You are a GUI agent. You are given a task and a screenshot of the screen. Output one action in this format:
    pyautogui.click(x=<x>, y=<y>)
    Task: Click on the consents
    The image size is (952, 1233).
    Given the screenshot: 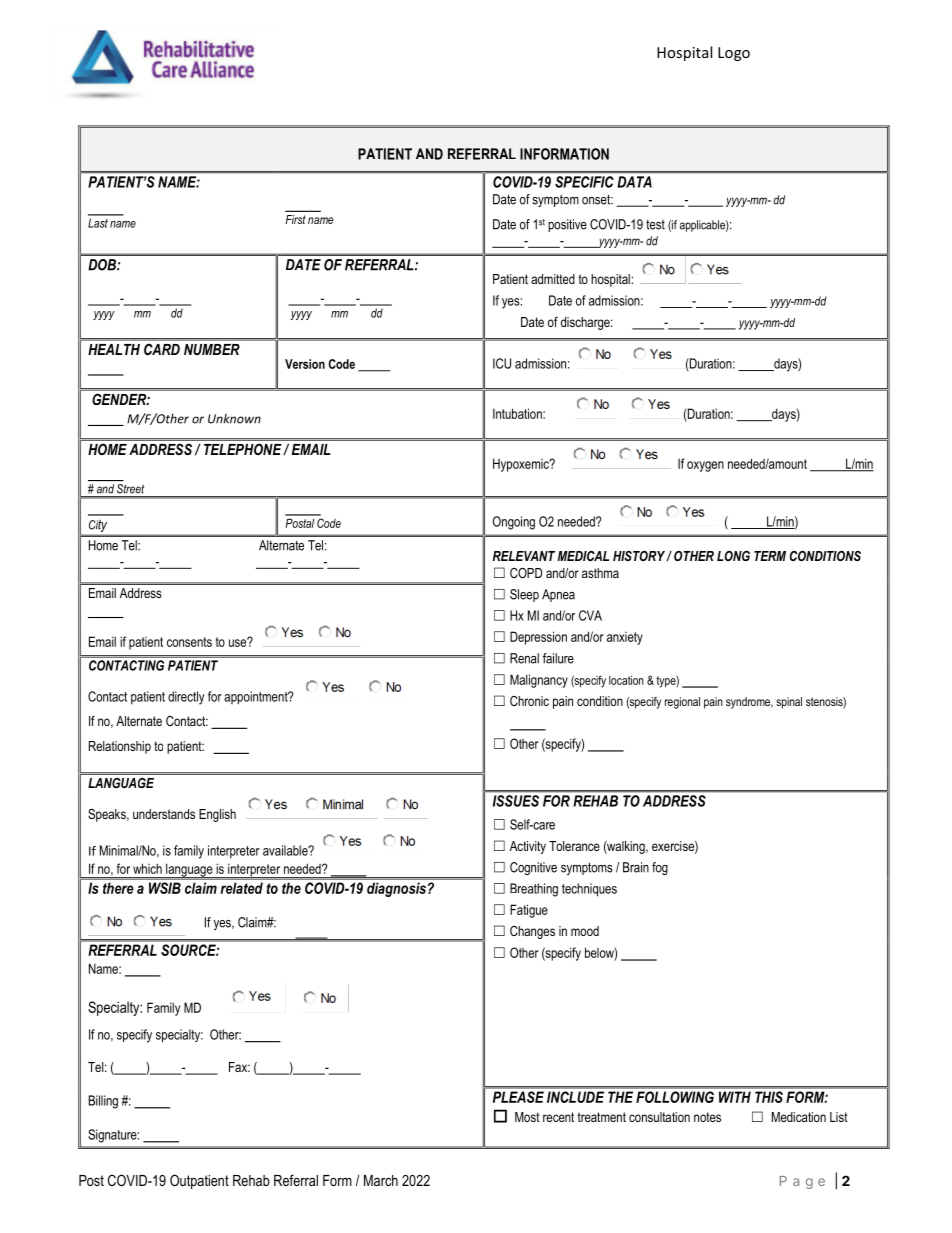 What is the action you would take?
    pyautogui.click(x=189, y=642)
